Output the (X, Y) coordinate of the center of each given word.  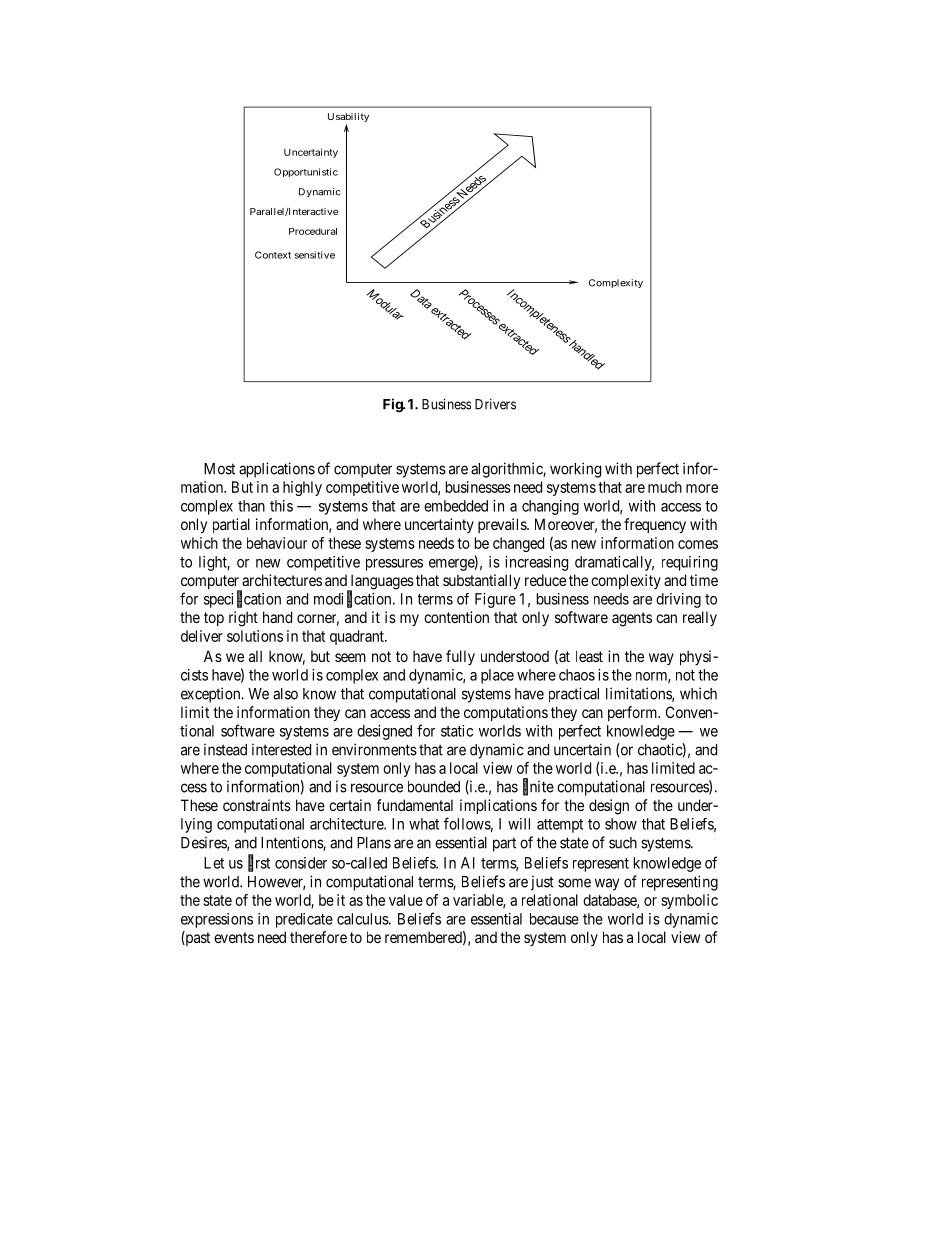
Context (273, 255)
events (234, 937)
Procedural (313, 231)
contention (456, 617)
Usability (348, 119)
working (575, 470)
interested (281, 749)
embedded (456, 506)
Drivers (495, 404)
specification (242, 599)
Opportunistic (306, 172)
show (621, 824)
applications (277, 470)
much (665, 487)
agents (632, 619)
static (457, 731)
